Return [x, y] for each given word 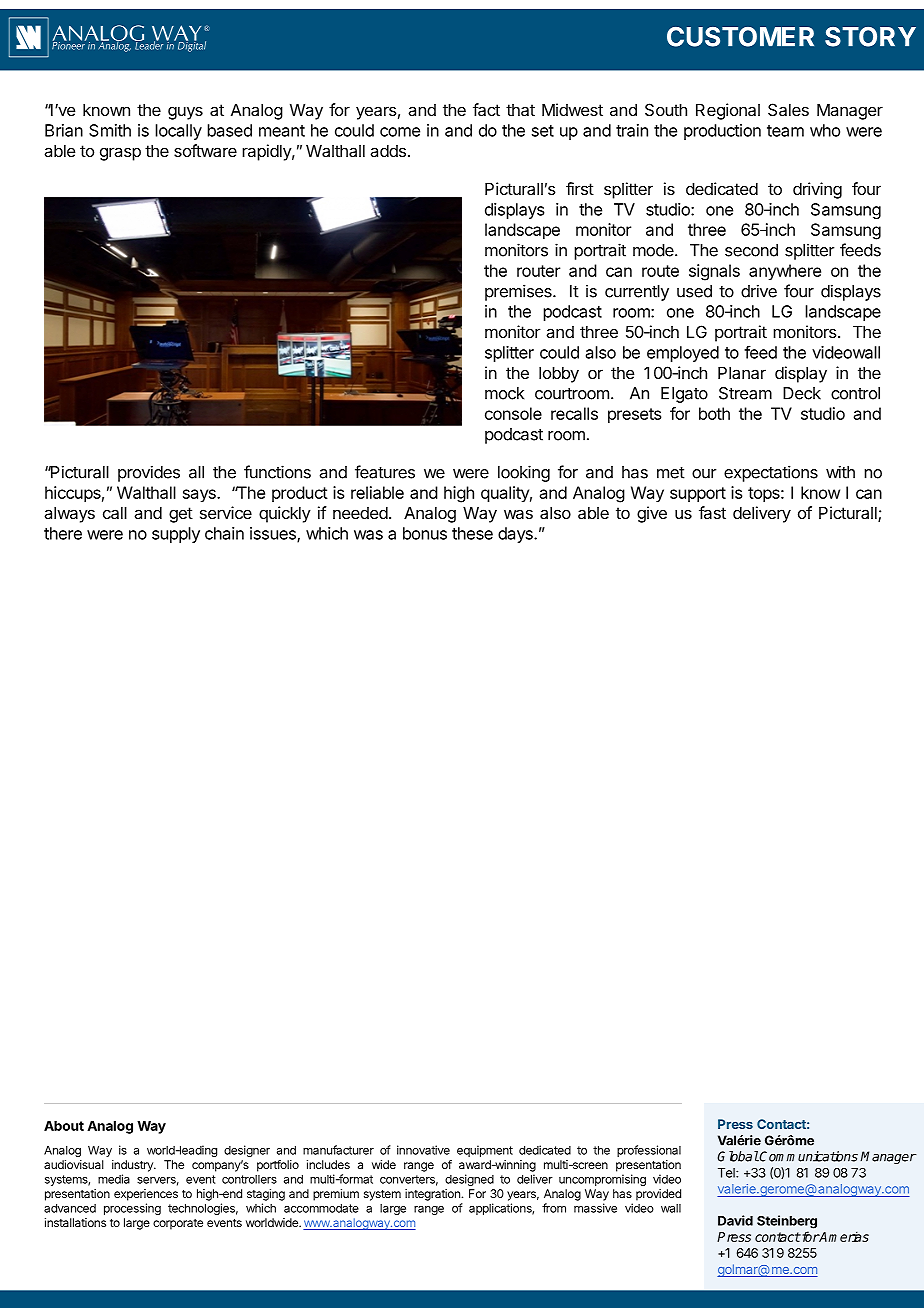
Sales [788, 109]
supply [176, 535]
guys [185, 113]
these [472, 533]
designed [469, 1180]
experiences [146, 1195]
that [520, 110]
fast [712, 512]
